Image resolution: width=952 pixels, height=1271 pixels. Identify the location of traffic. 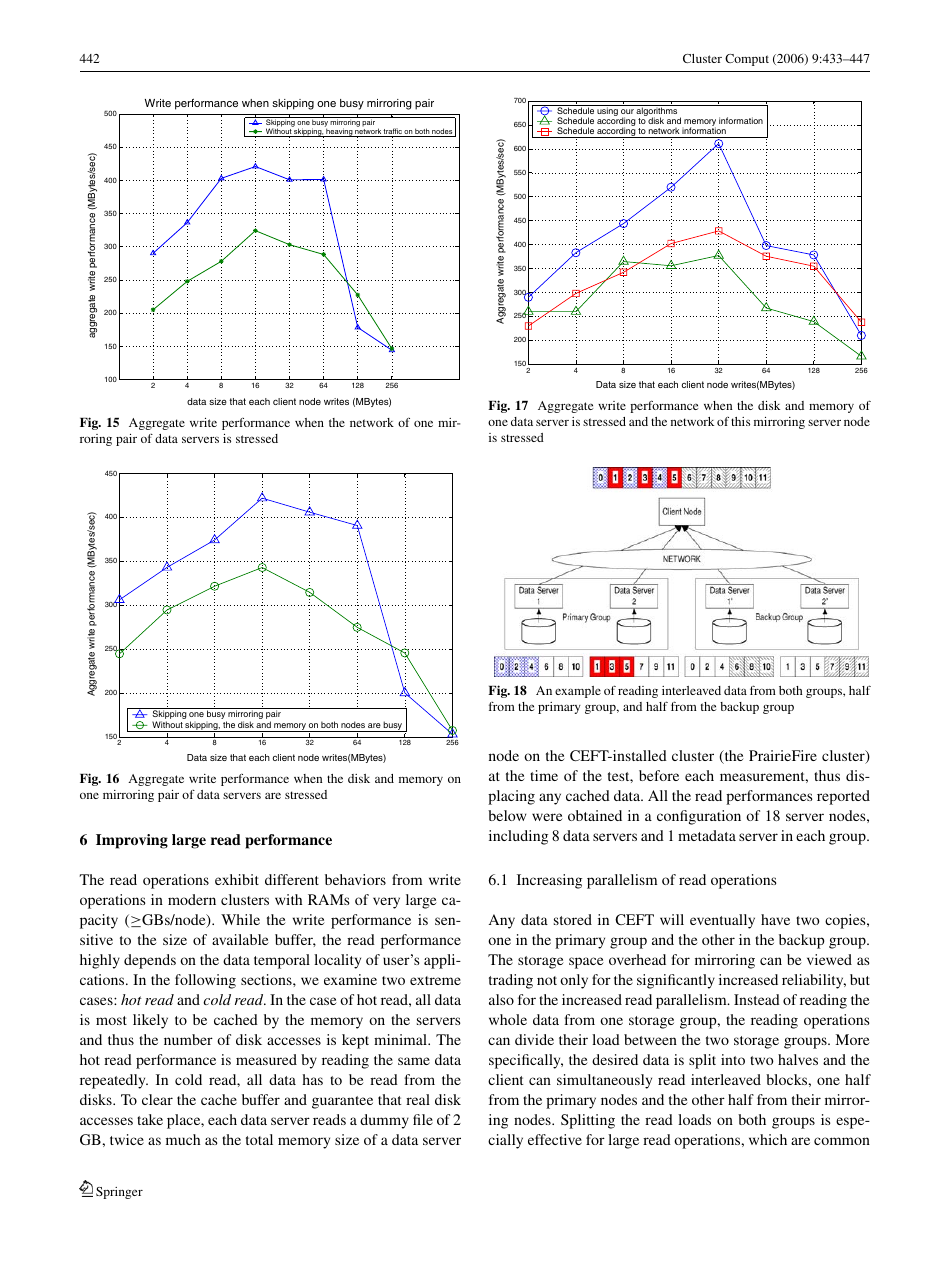
(393, 132).
